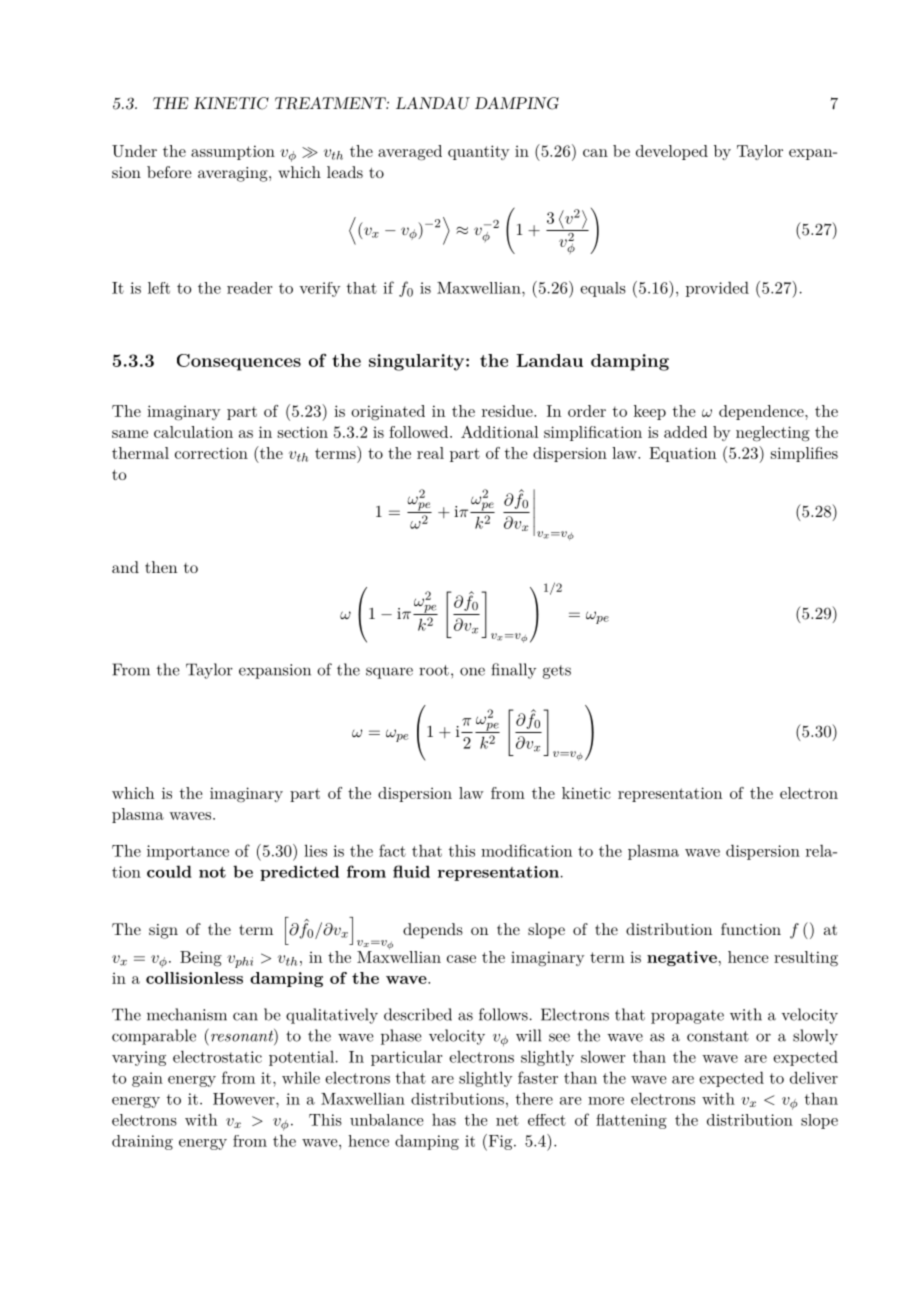 The image size is (924, 1308). Describe the element at coordinates (411, 871) in the screenshot. I see `fluid` at that location.
